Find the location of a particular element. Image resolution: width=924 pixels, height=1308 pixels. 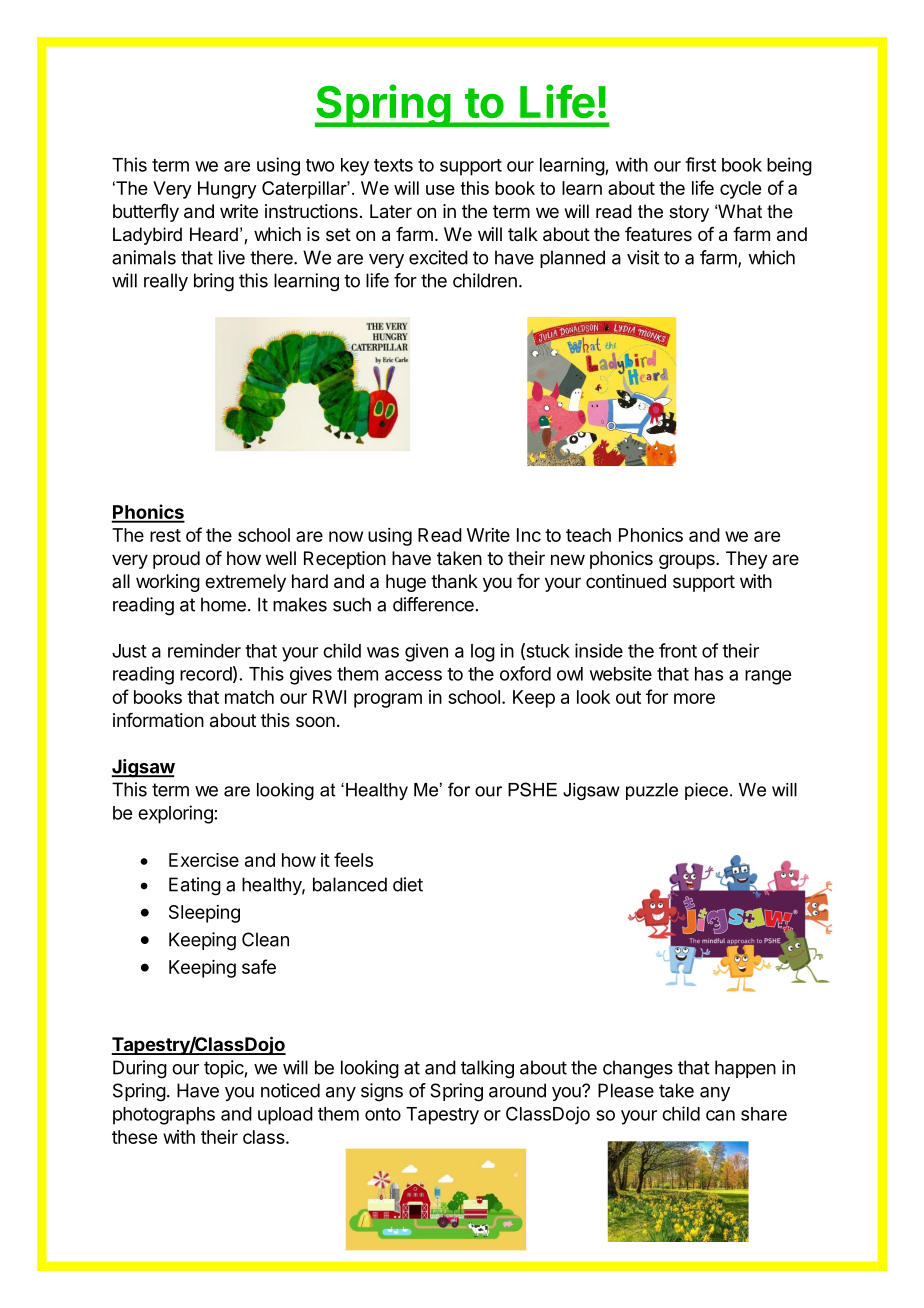

Hungry is located at coordinates (227, 190).
